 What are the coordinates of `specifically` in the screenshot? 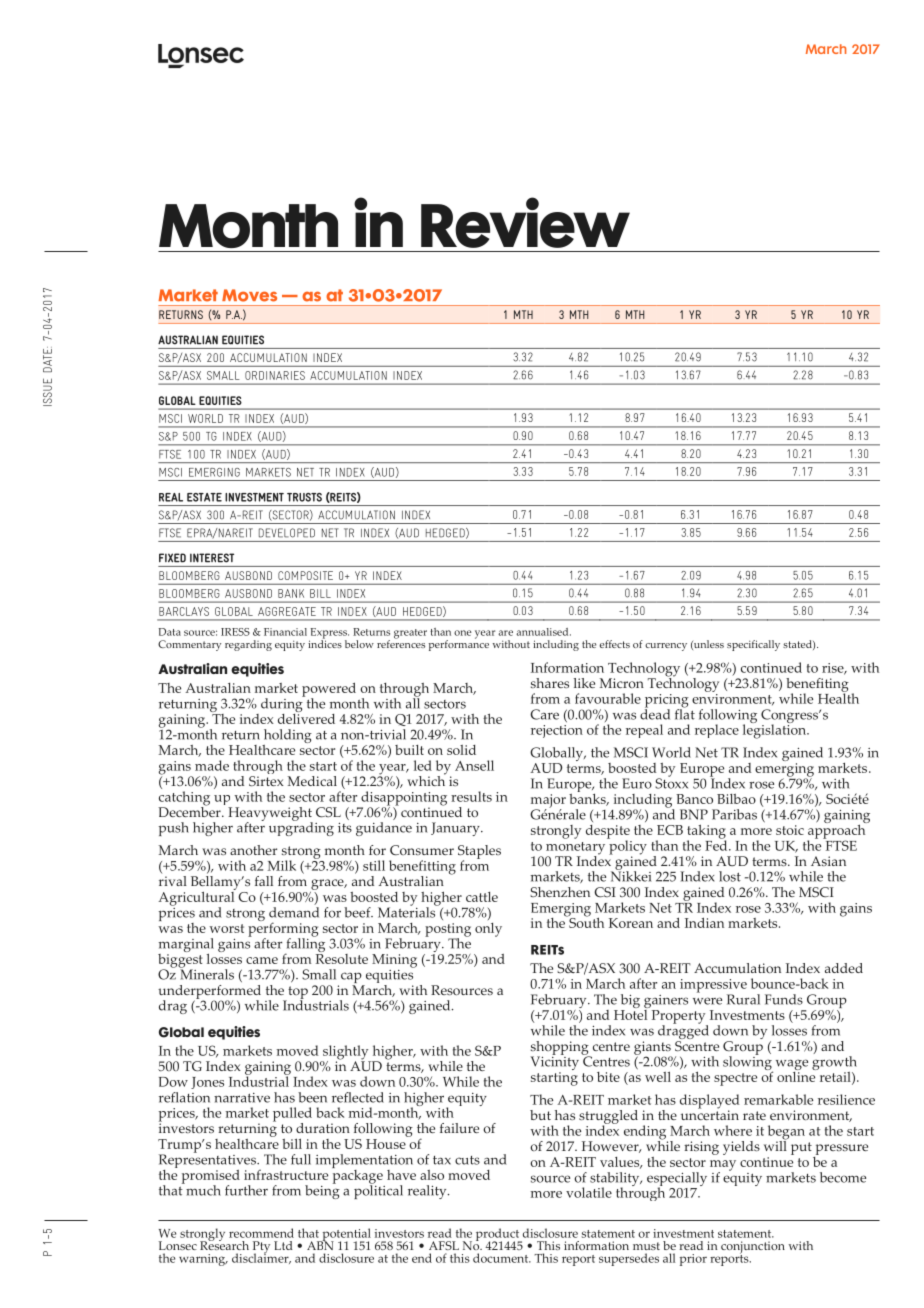 It's located at (753, 645).
